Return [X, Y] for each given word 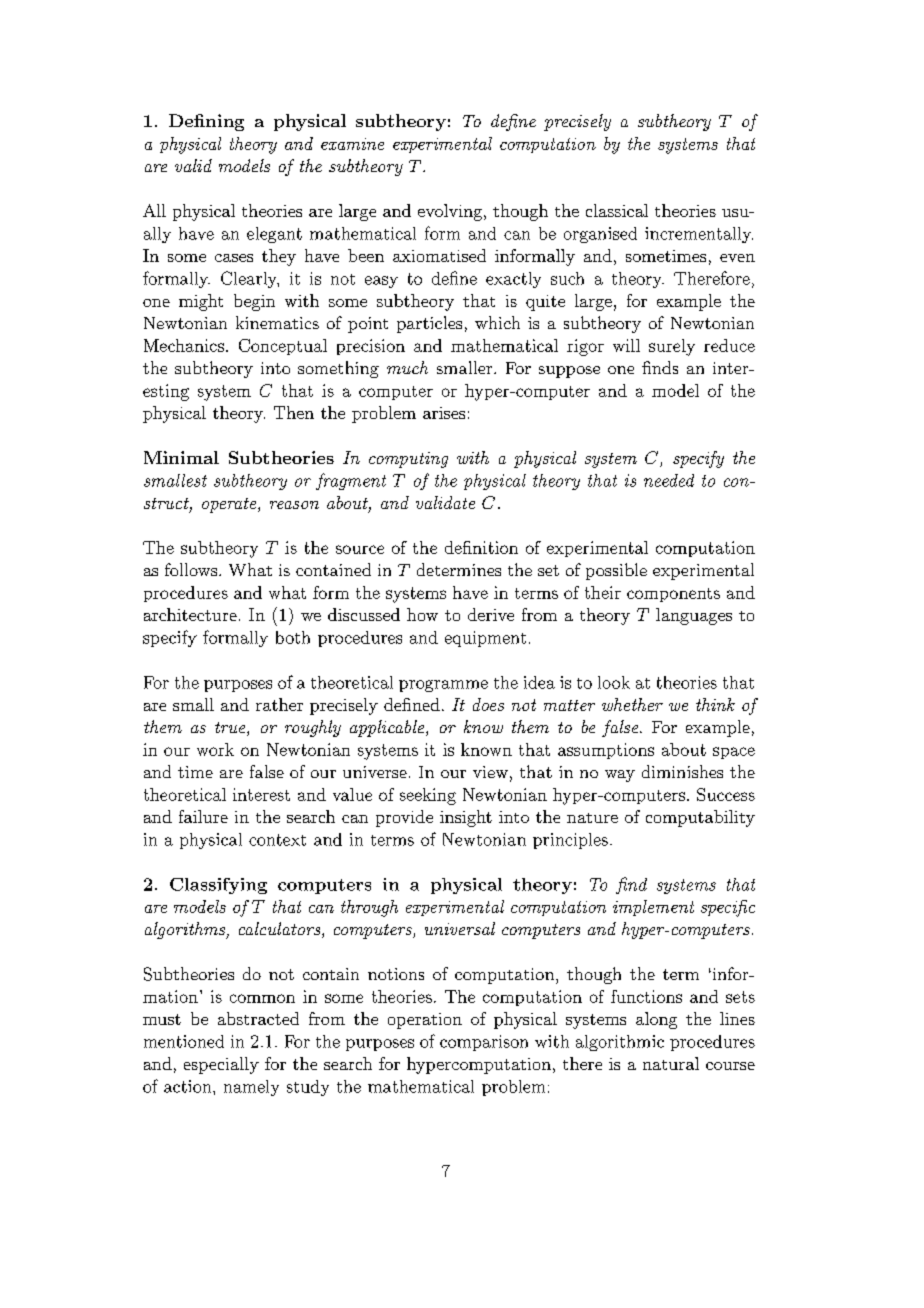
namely [251, 1088]
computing [408, 460]
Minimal [181, 457]
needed [669, 480]
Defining [206, 122]
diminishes [682, 771]
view [490, 772]
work [215, 749]
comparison [484, 1043]
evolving [451, 212]
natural [671, 1063]
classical [617, 210]
